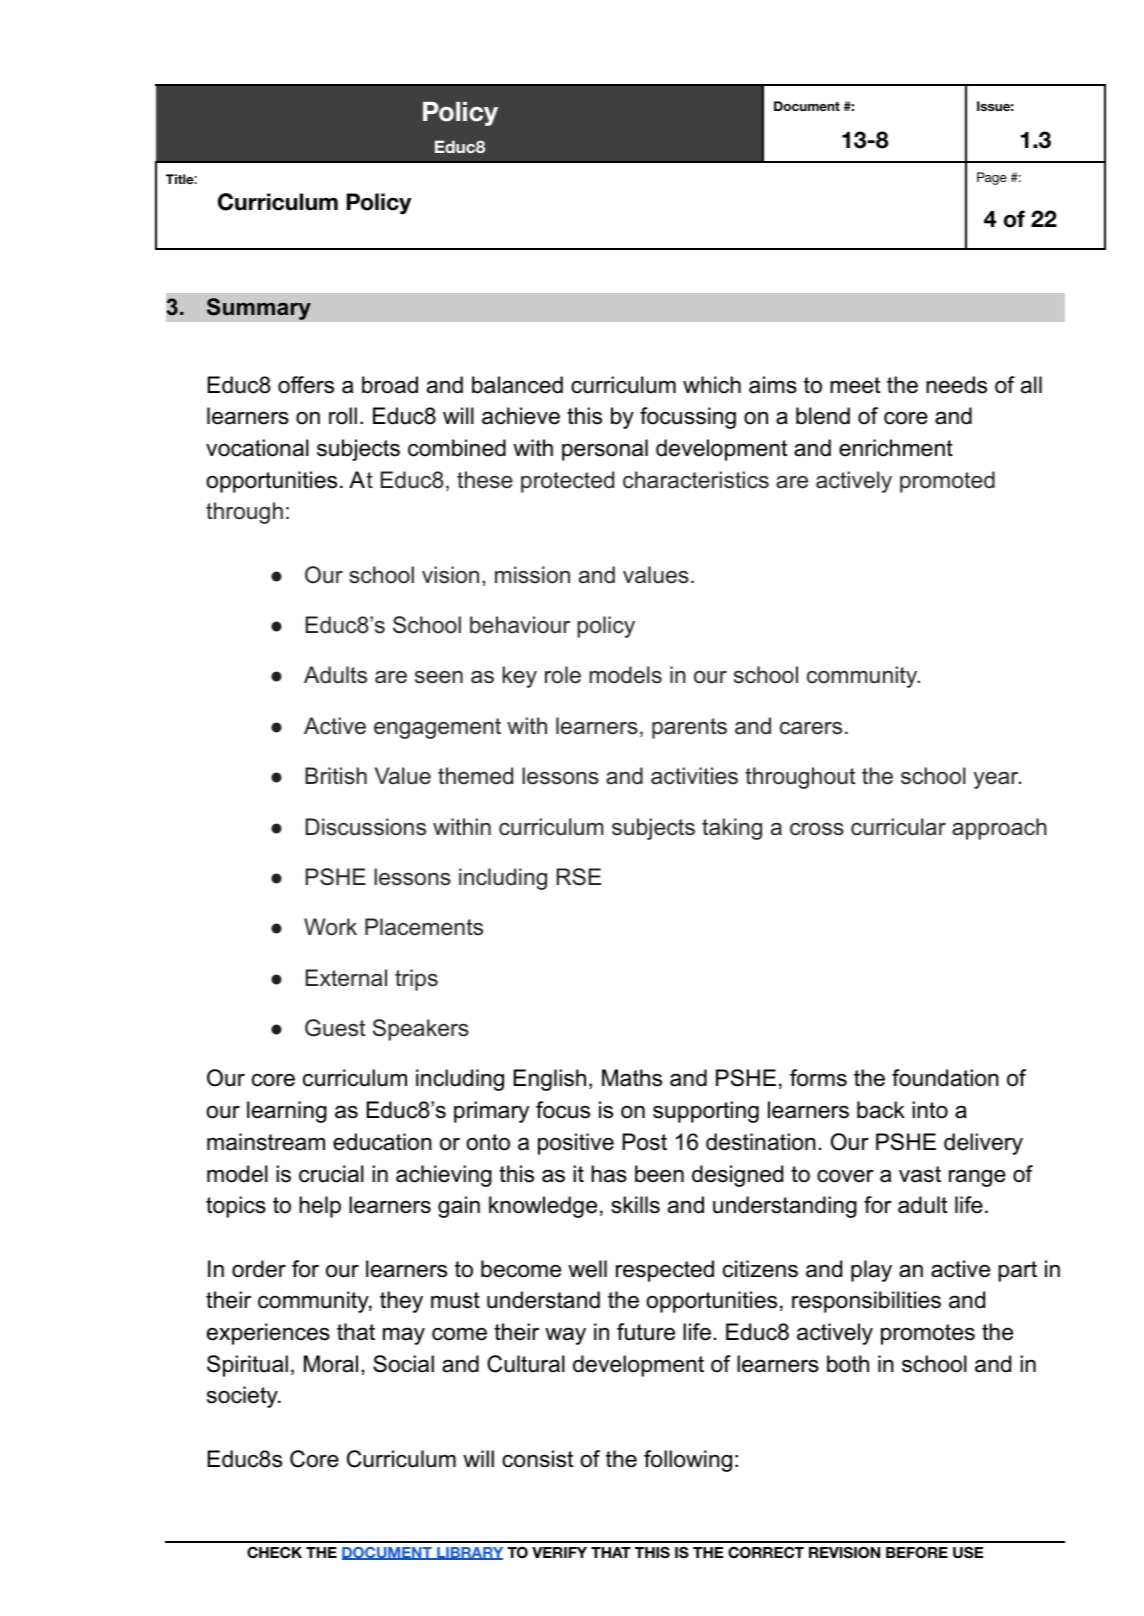 The width and height of the document is (1144, 1616). I want to click on characteristics, so click(696, 480).
